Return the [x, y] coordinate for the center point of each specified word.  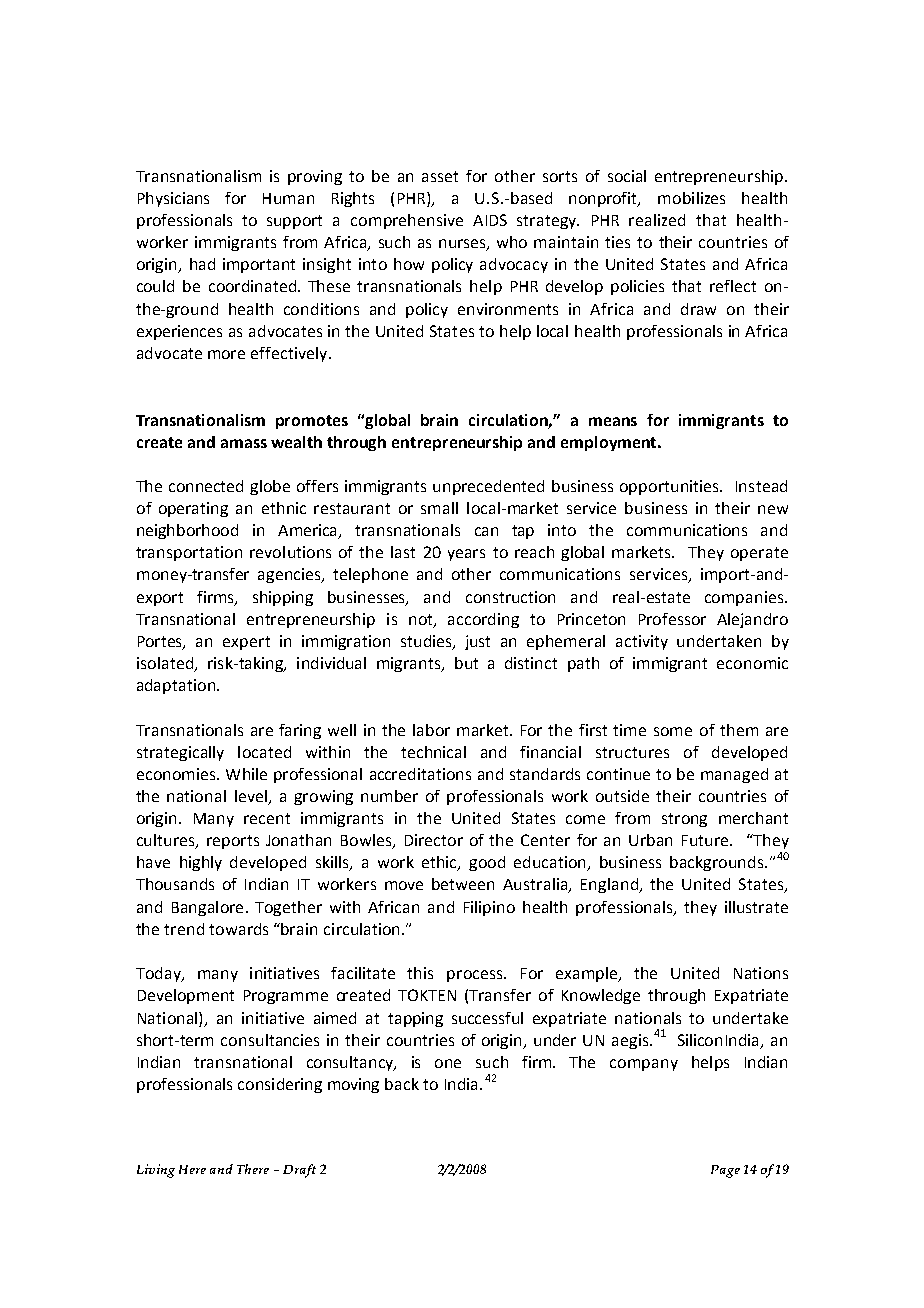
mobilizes [691, 198]
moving [353, 1085]
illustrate [756, 907]
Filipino [489, 908]
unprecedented [488, 487]
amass [244, 443]
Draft [299, 1171]
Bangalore [207, 908]
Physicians [173, 199]
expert [246, 643]
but [466, 663]
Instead [761, 486]
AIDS [490, 220]
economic [752, 663]
